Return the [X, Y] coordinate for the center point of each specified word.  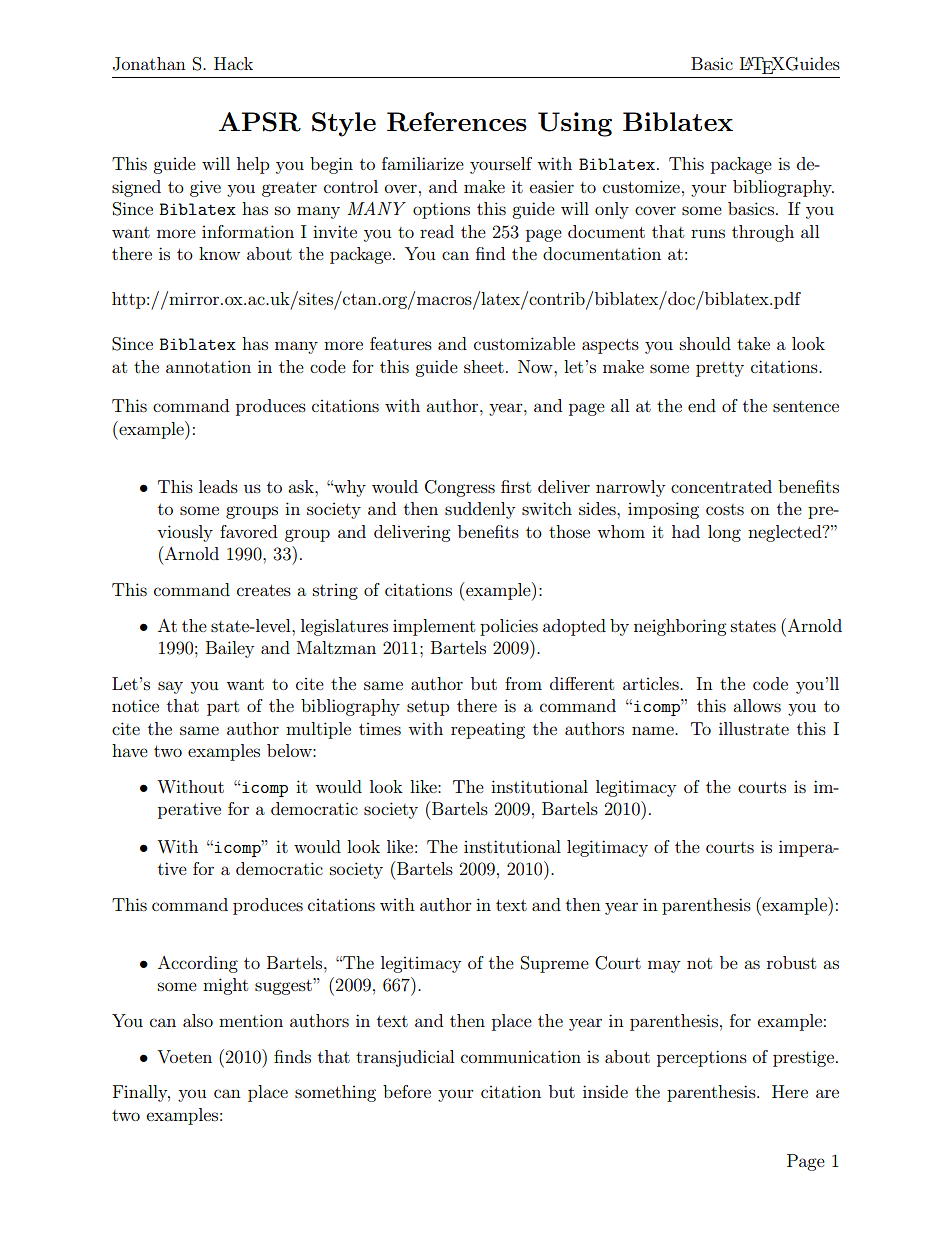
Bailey [230, 649]
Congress [460, 488]
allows [757, 705]
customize [641, 186]
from [523, 683]
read [437, 231]
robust [791, 962]
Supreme [555, 964]
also [198, 1020]
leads [218, 486]
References [457, 122]
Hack [233, 63]
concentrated [721, 486]
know [219, 253]
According [198, 964]
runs [708, 233]
